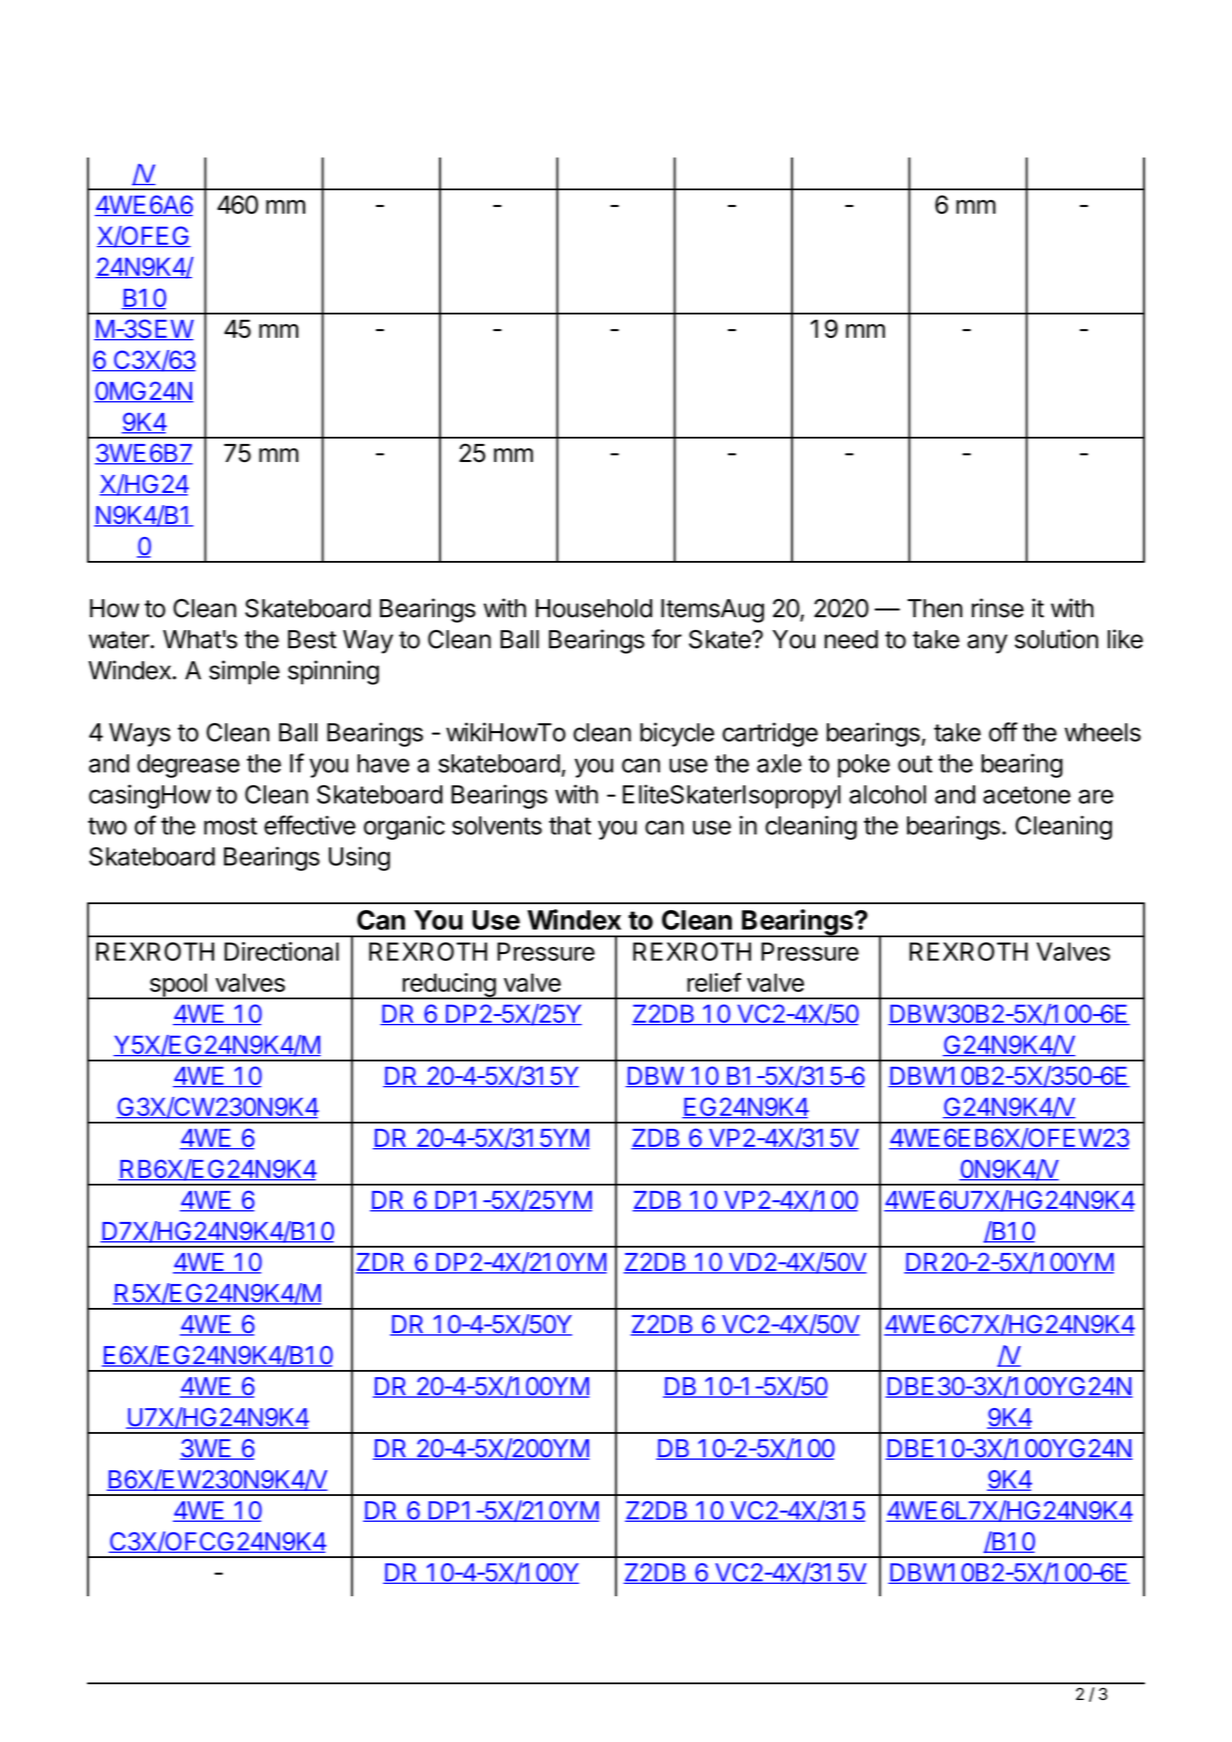 This image has height=1742, width=1232. What do you see at coordinates (594, 608) in the image?
I see `Household` at bounding box center [594, 608].
